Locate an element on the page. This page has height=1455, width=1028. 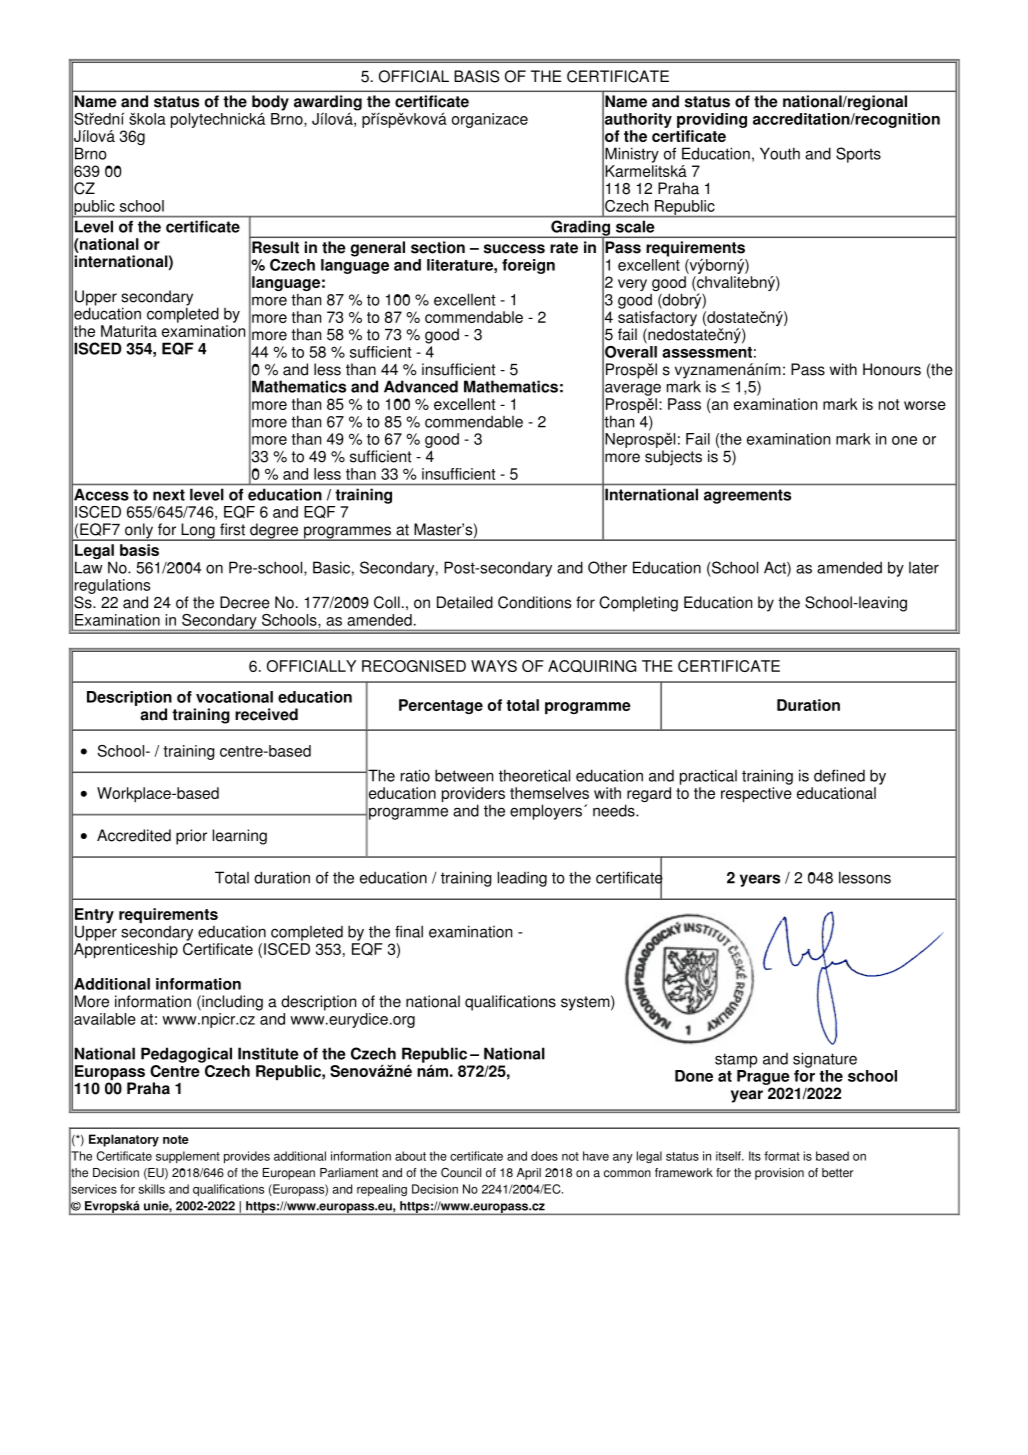
Sports is located at coordinates (858, 155).
